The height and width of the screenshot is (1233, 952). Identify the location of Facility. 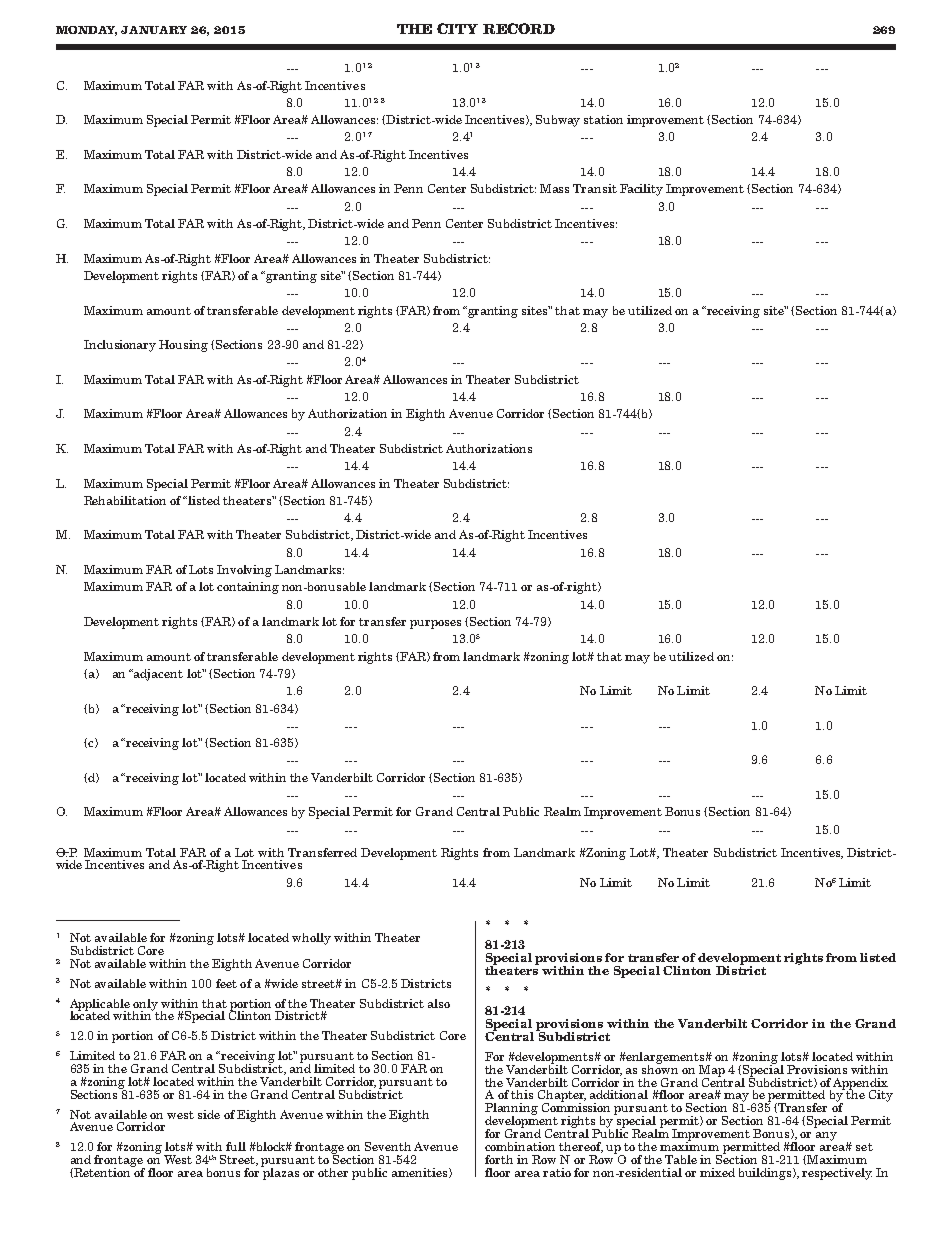
(641, 190).
